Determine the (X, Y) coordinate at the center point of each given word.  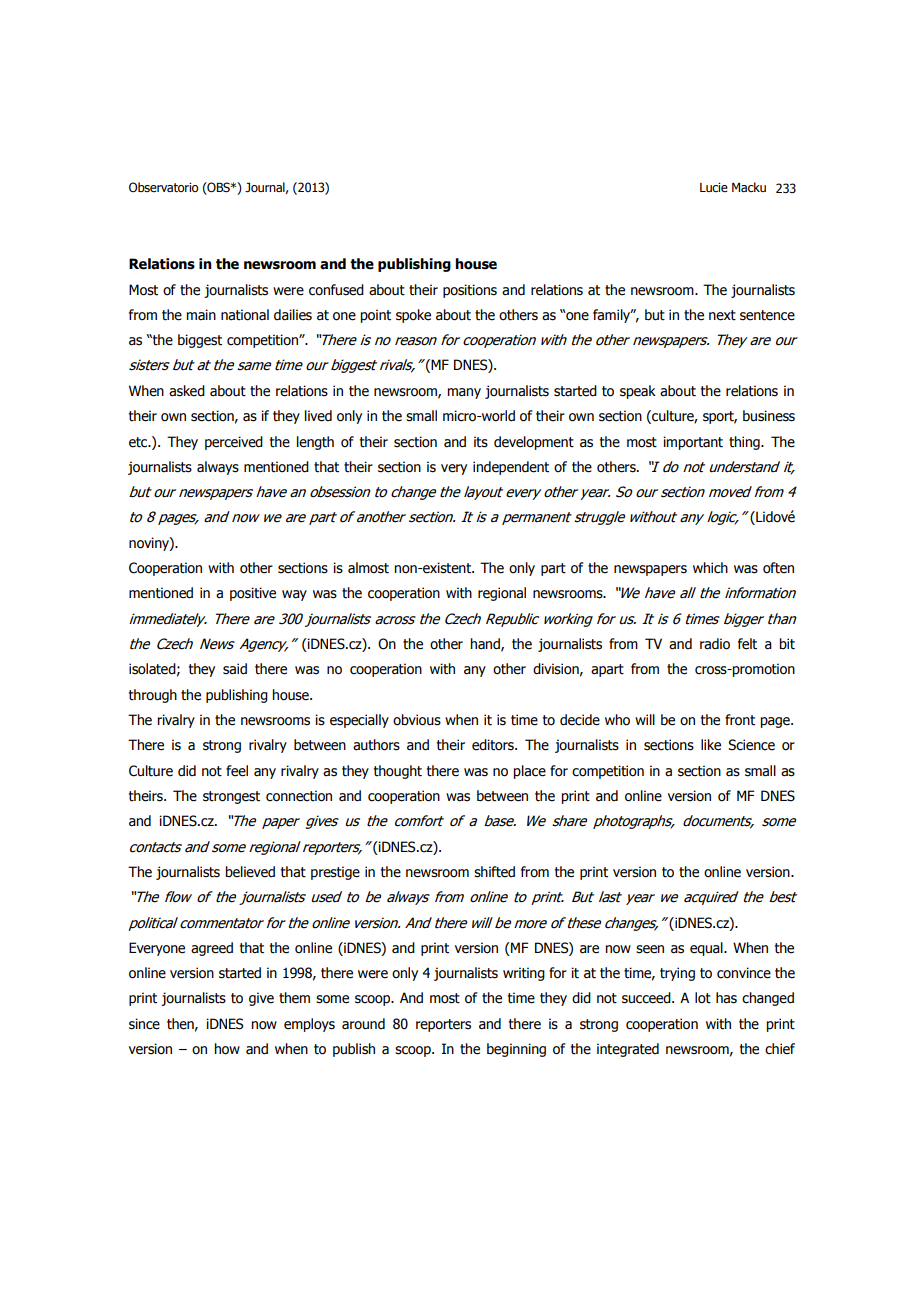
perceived (234, 443)
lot (703, 998)
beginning (516, 1050)
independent (511, 468)
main (201, 314)
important (693, 443)
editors (494, 745)
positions (470, 291)
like (711, 745)
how (227, 1049)
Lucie (714, 187)
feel (237, 771)
